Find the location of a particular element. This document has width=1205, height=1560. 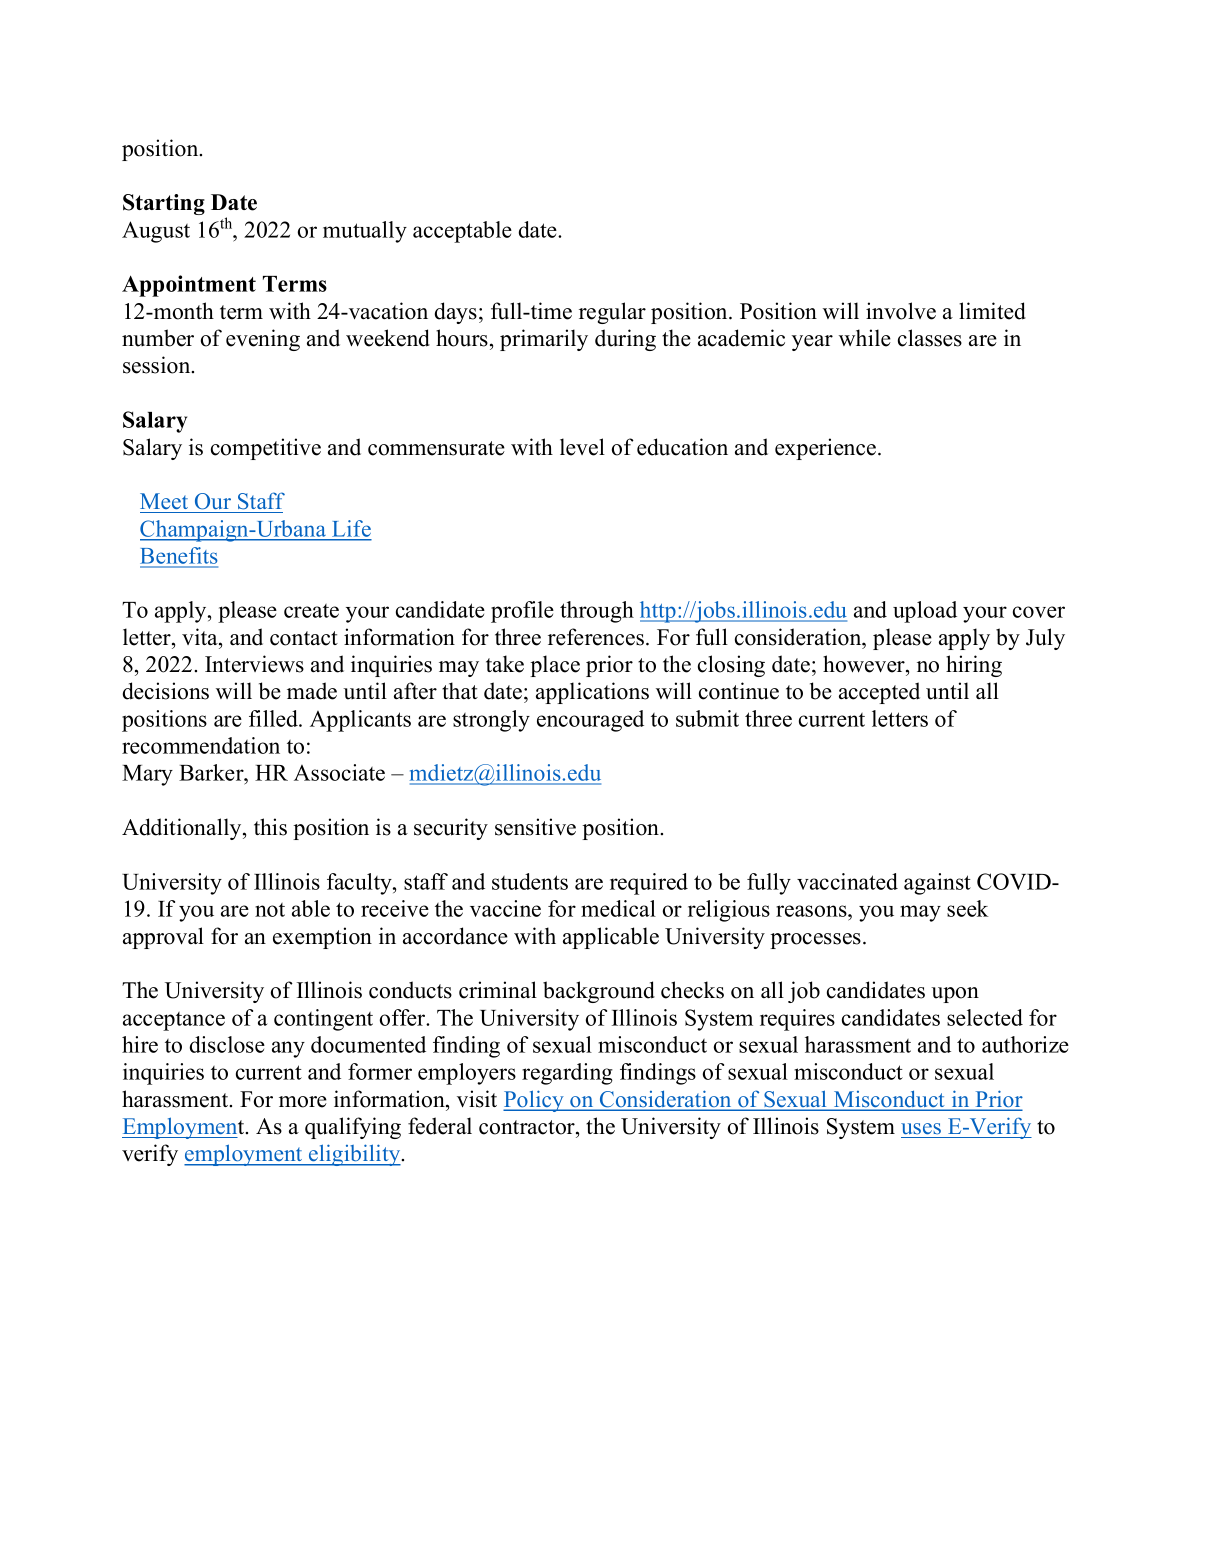

applications is located at coordinates (592, 693).
